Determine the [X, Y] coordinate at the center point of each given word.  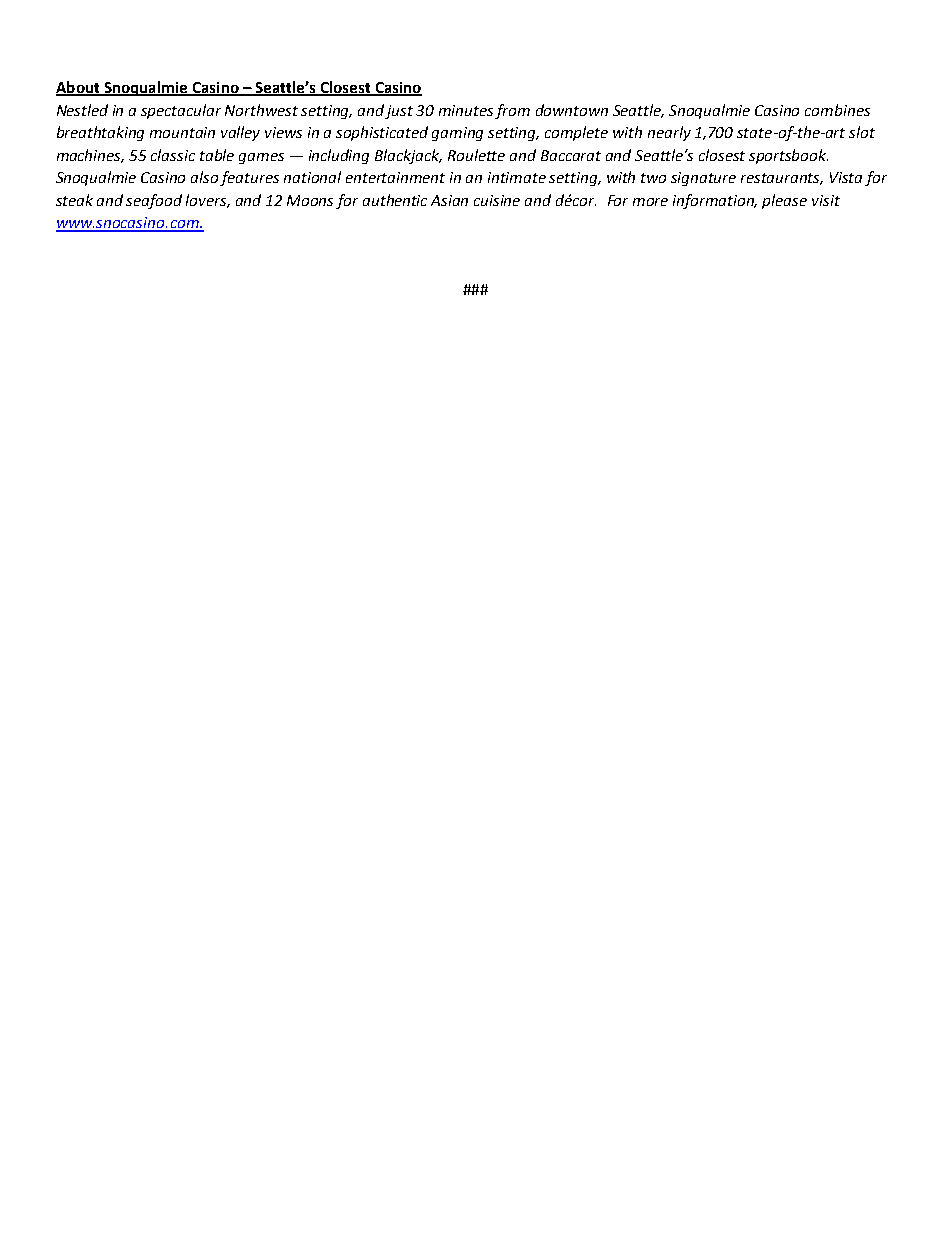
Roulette [476, 155]
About [79, 88]
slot [862, 132]
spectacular [181, 111]
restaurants [782, 179]
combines [837, 110]
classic [173, 155]
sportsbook [788, 156]
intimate [517, 177]
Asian [449, 200]
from [512, 111]
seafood [154, 201]
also [206, 178]
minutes [466, 110]
